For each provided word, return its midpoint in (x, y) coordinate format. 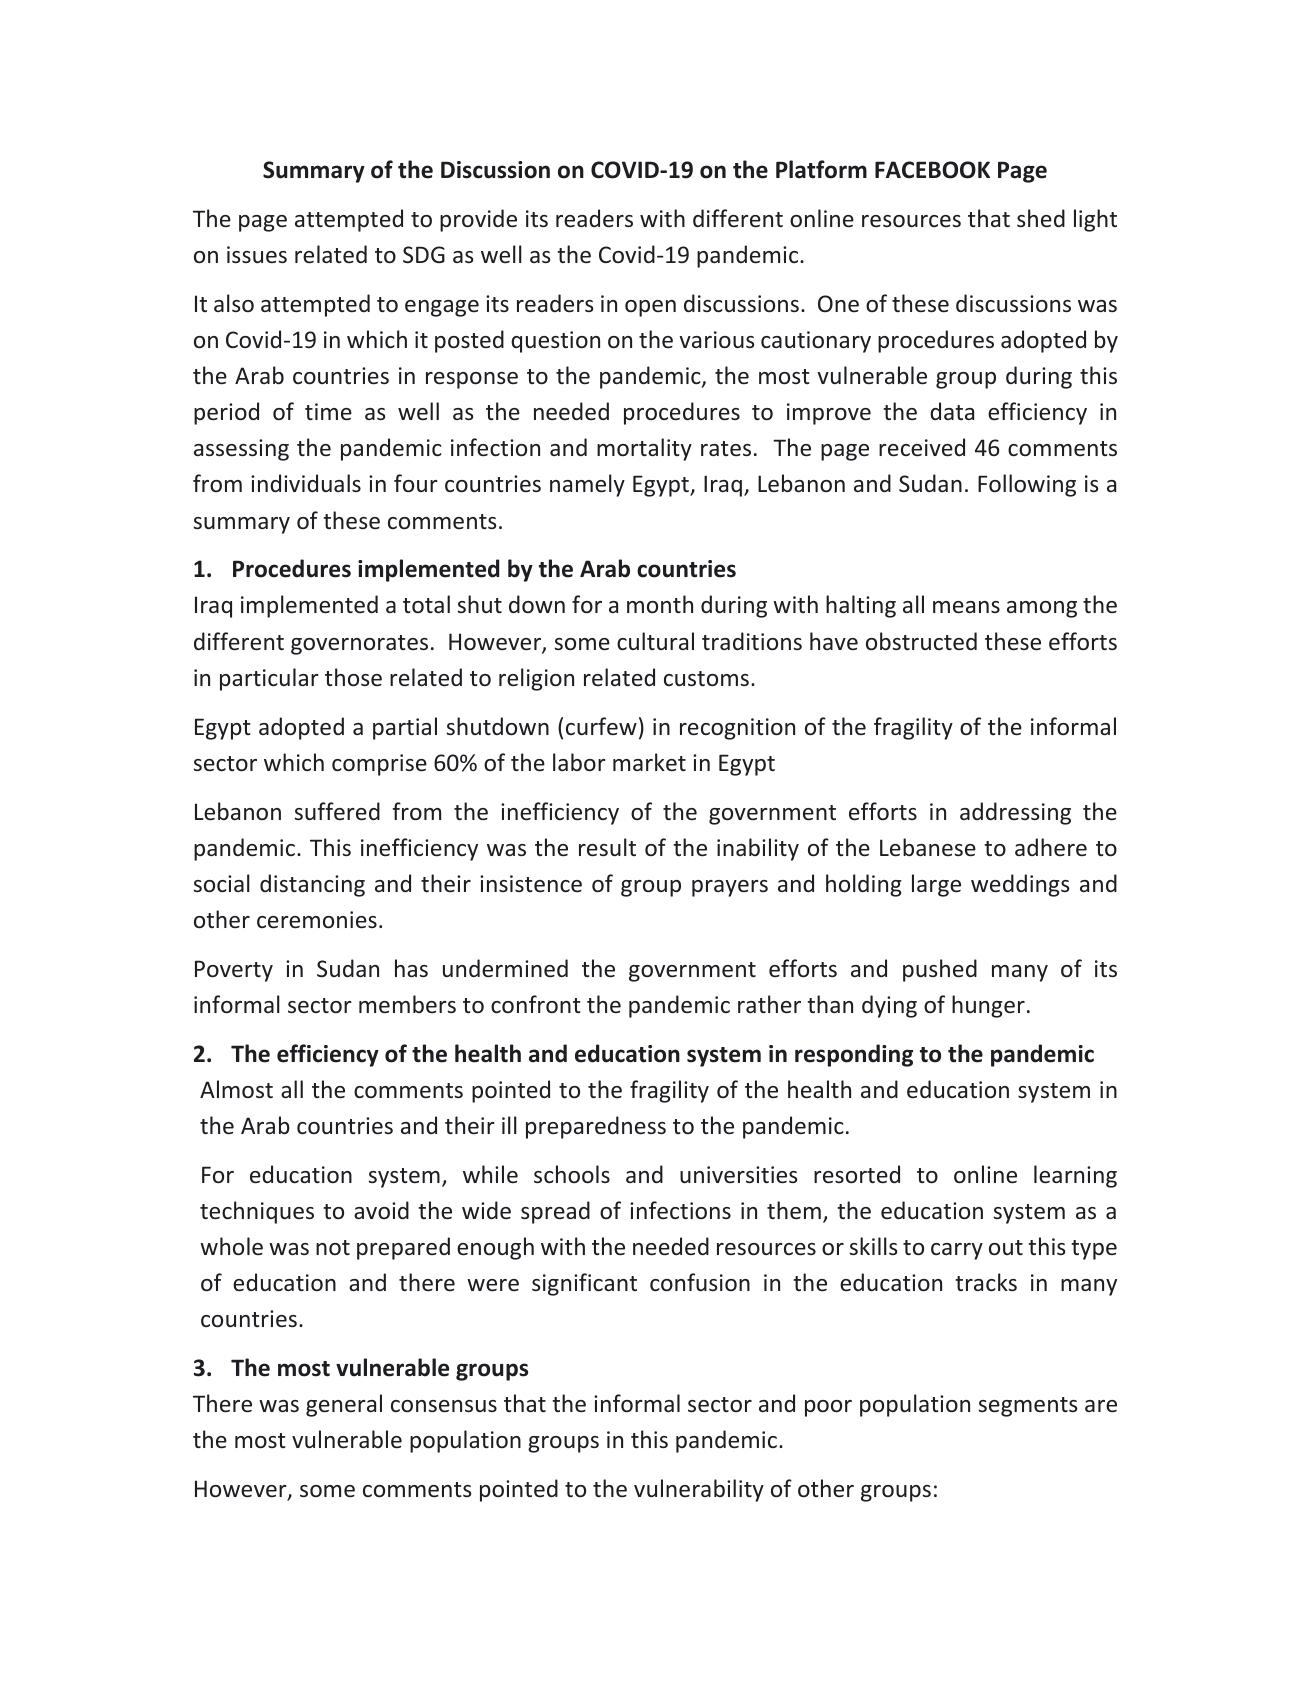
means (966, 607)
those (353, 677)
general (344, 1405)
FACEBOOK (932, 170)
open (650, 308)
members (407, 1004)
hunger (988, 1006)
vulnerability (699, 1490)
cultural (655, 641)
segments (1028, 1407)
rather (769, 1004)
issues (257, 254)
